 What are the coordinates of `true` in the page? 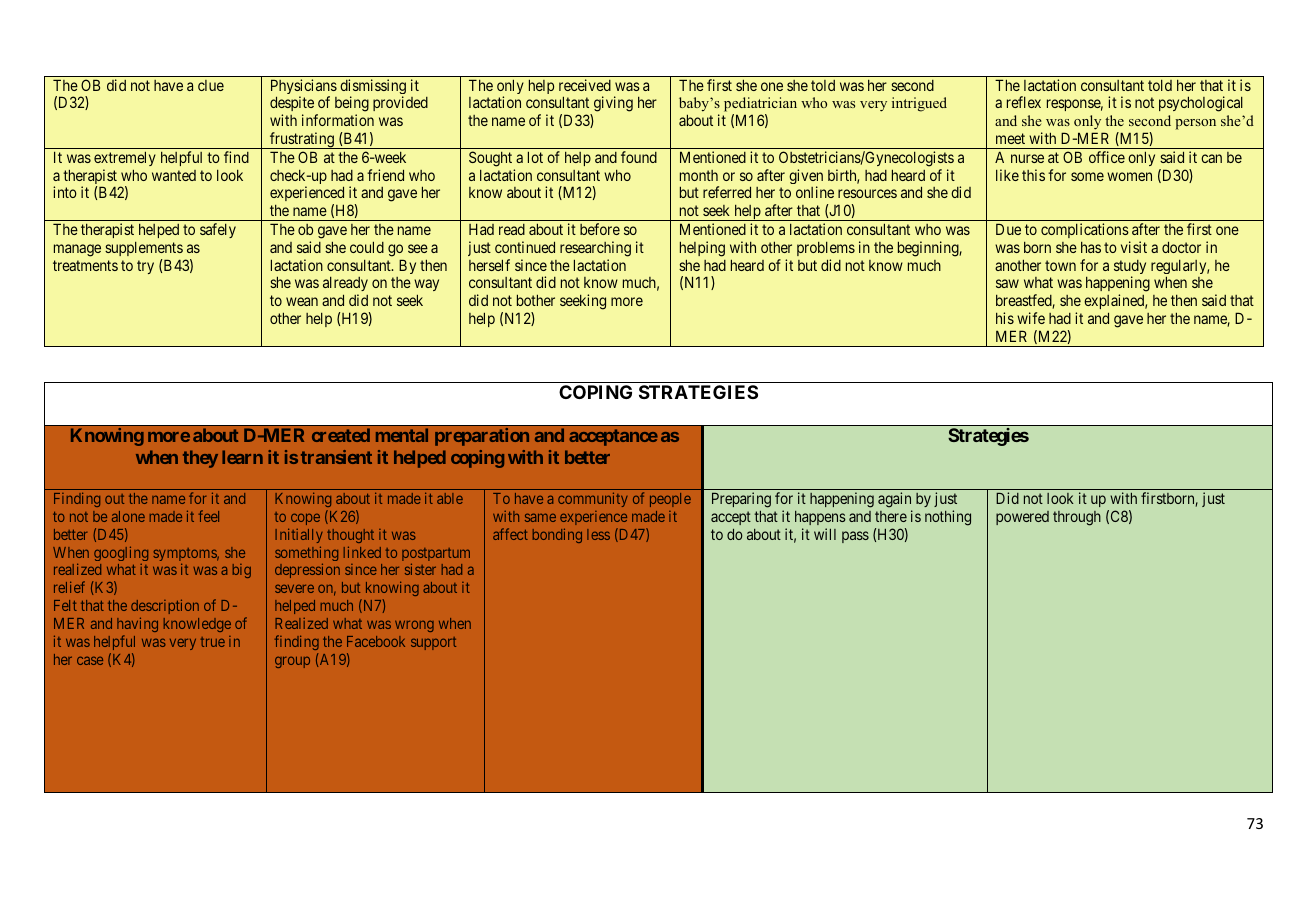 It's located at (213, 642).
